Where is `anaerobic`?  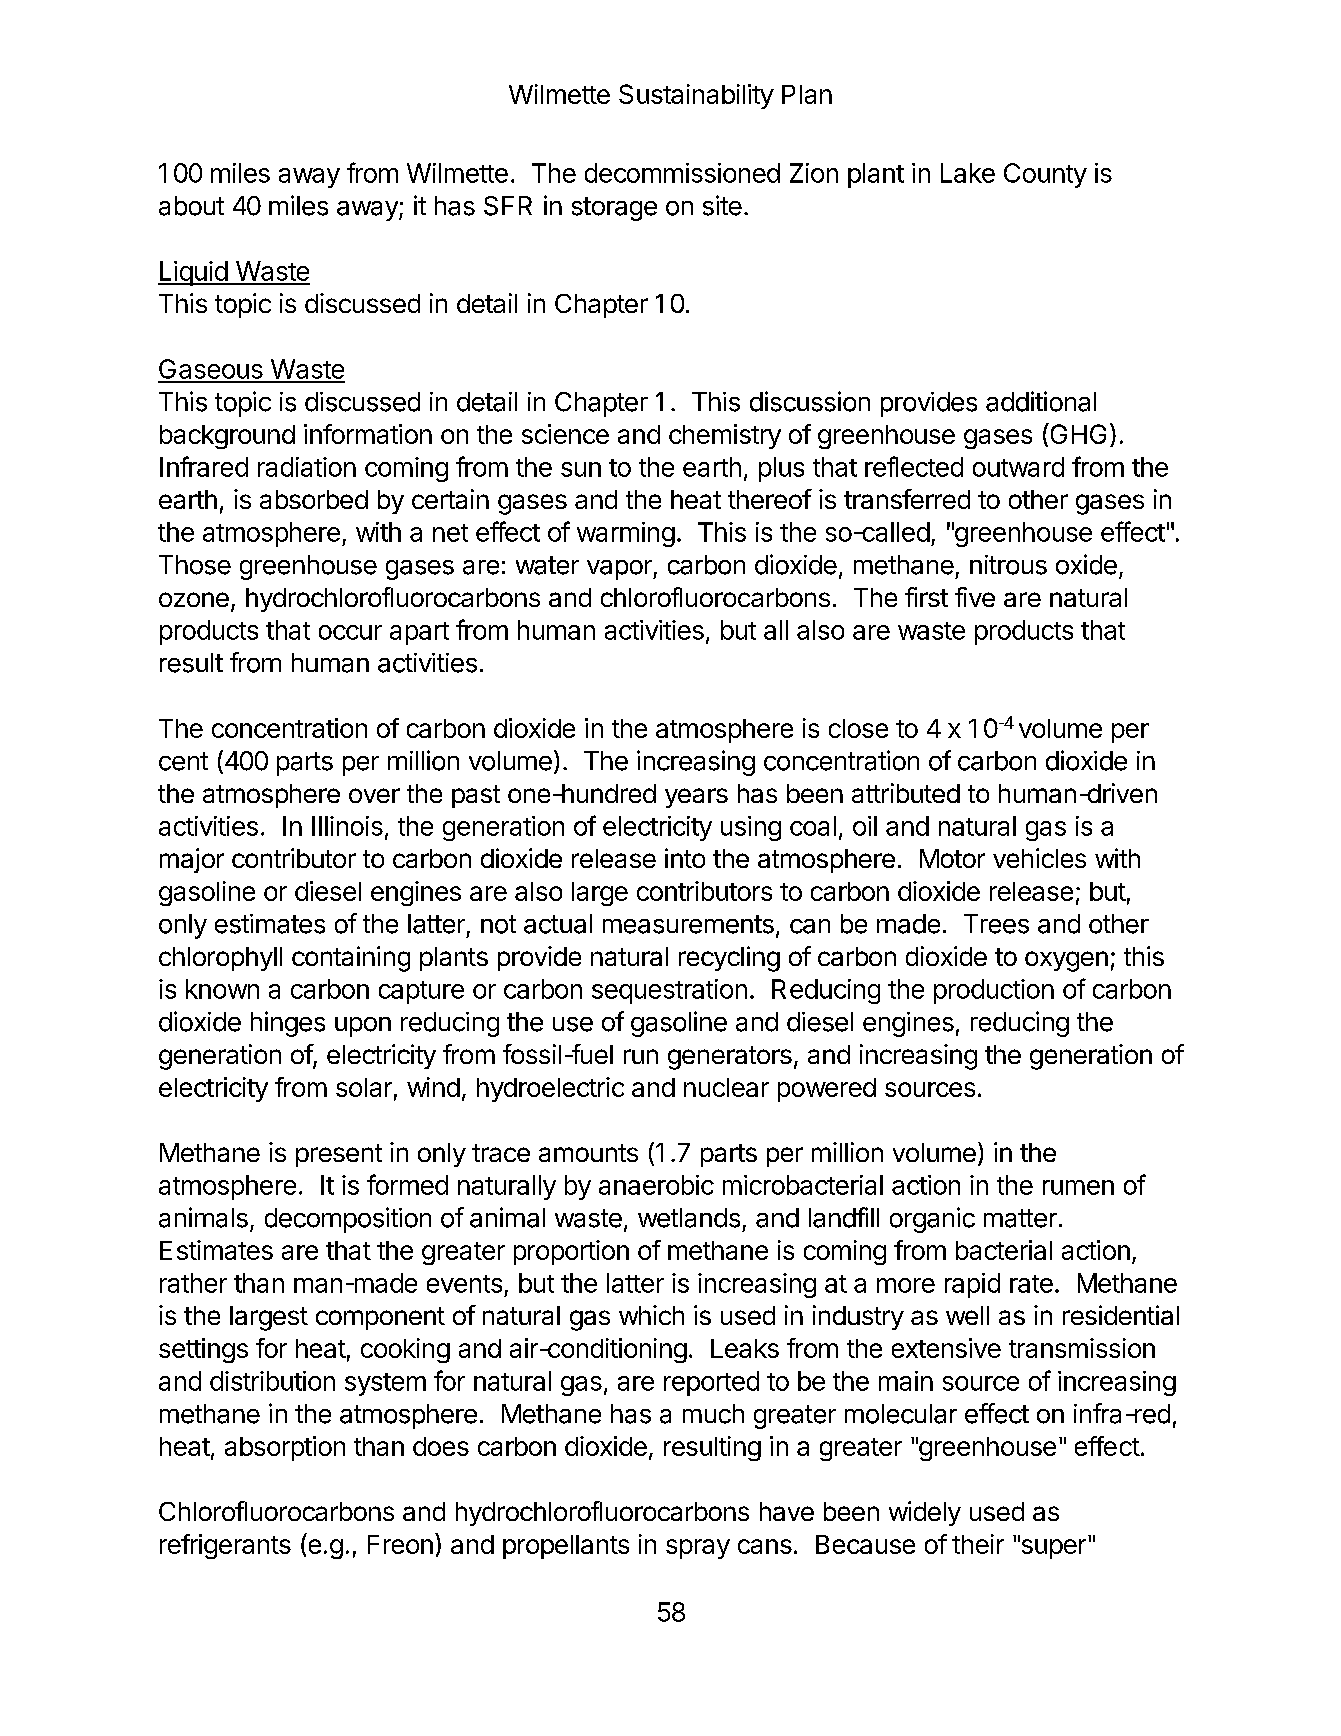 anaerobic is located at coordinates (656, 1185).
